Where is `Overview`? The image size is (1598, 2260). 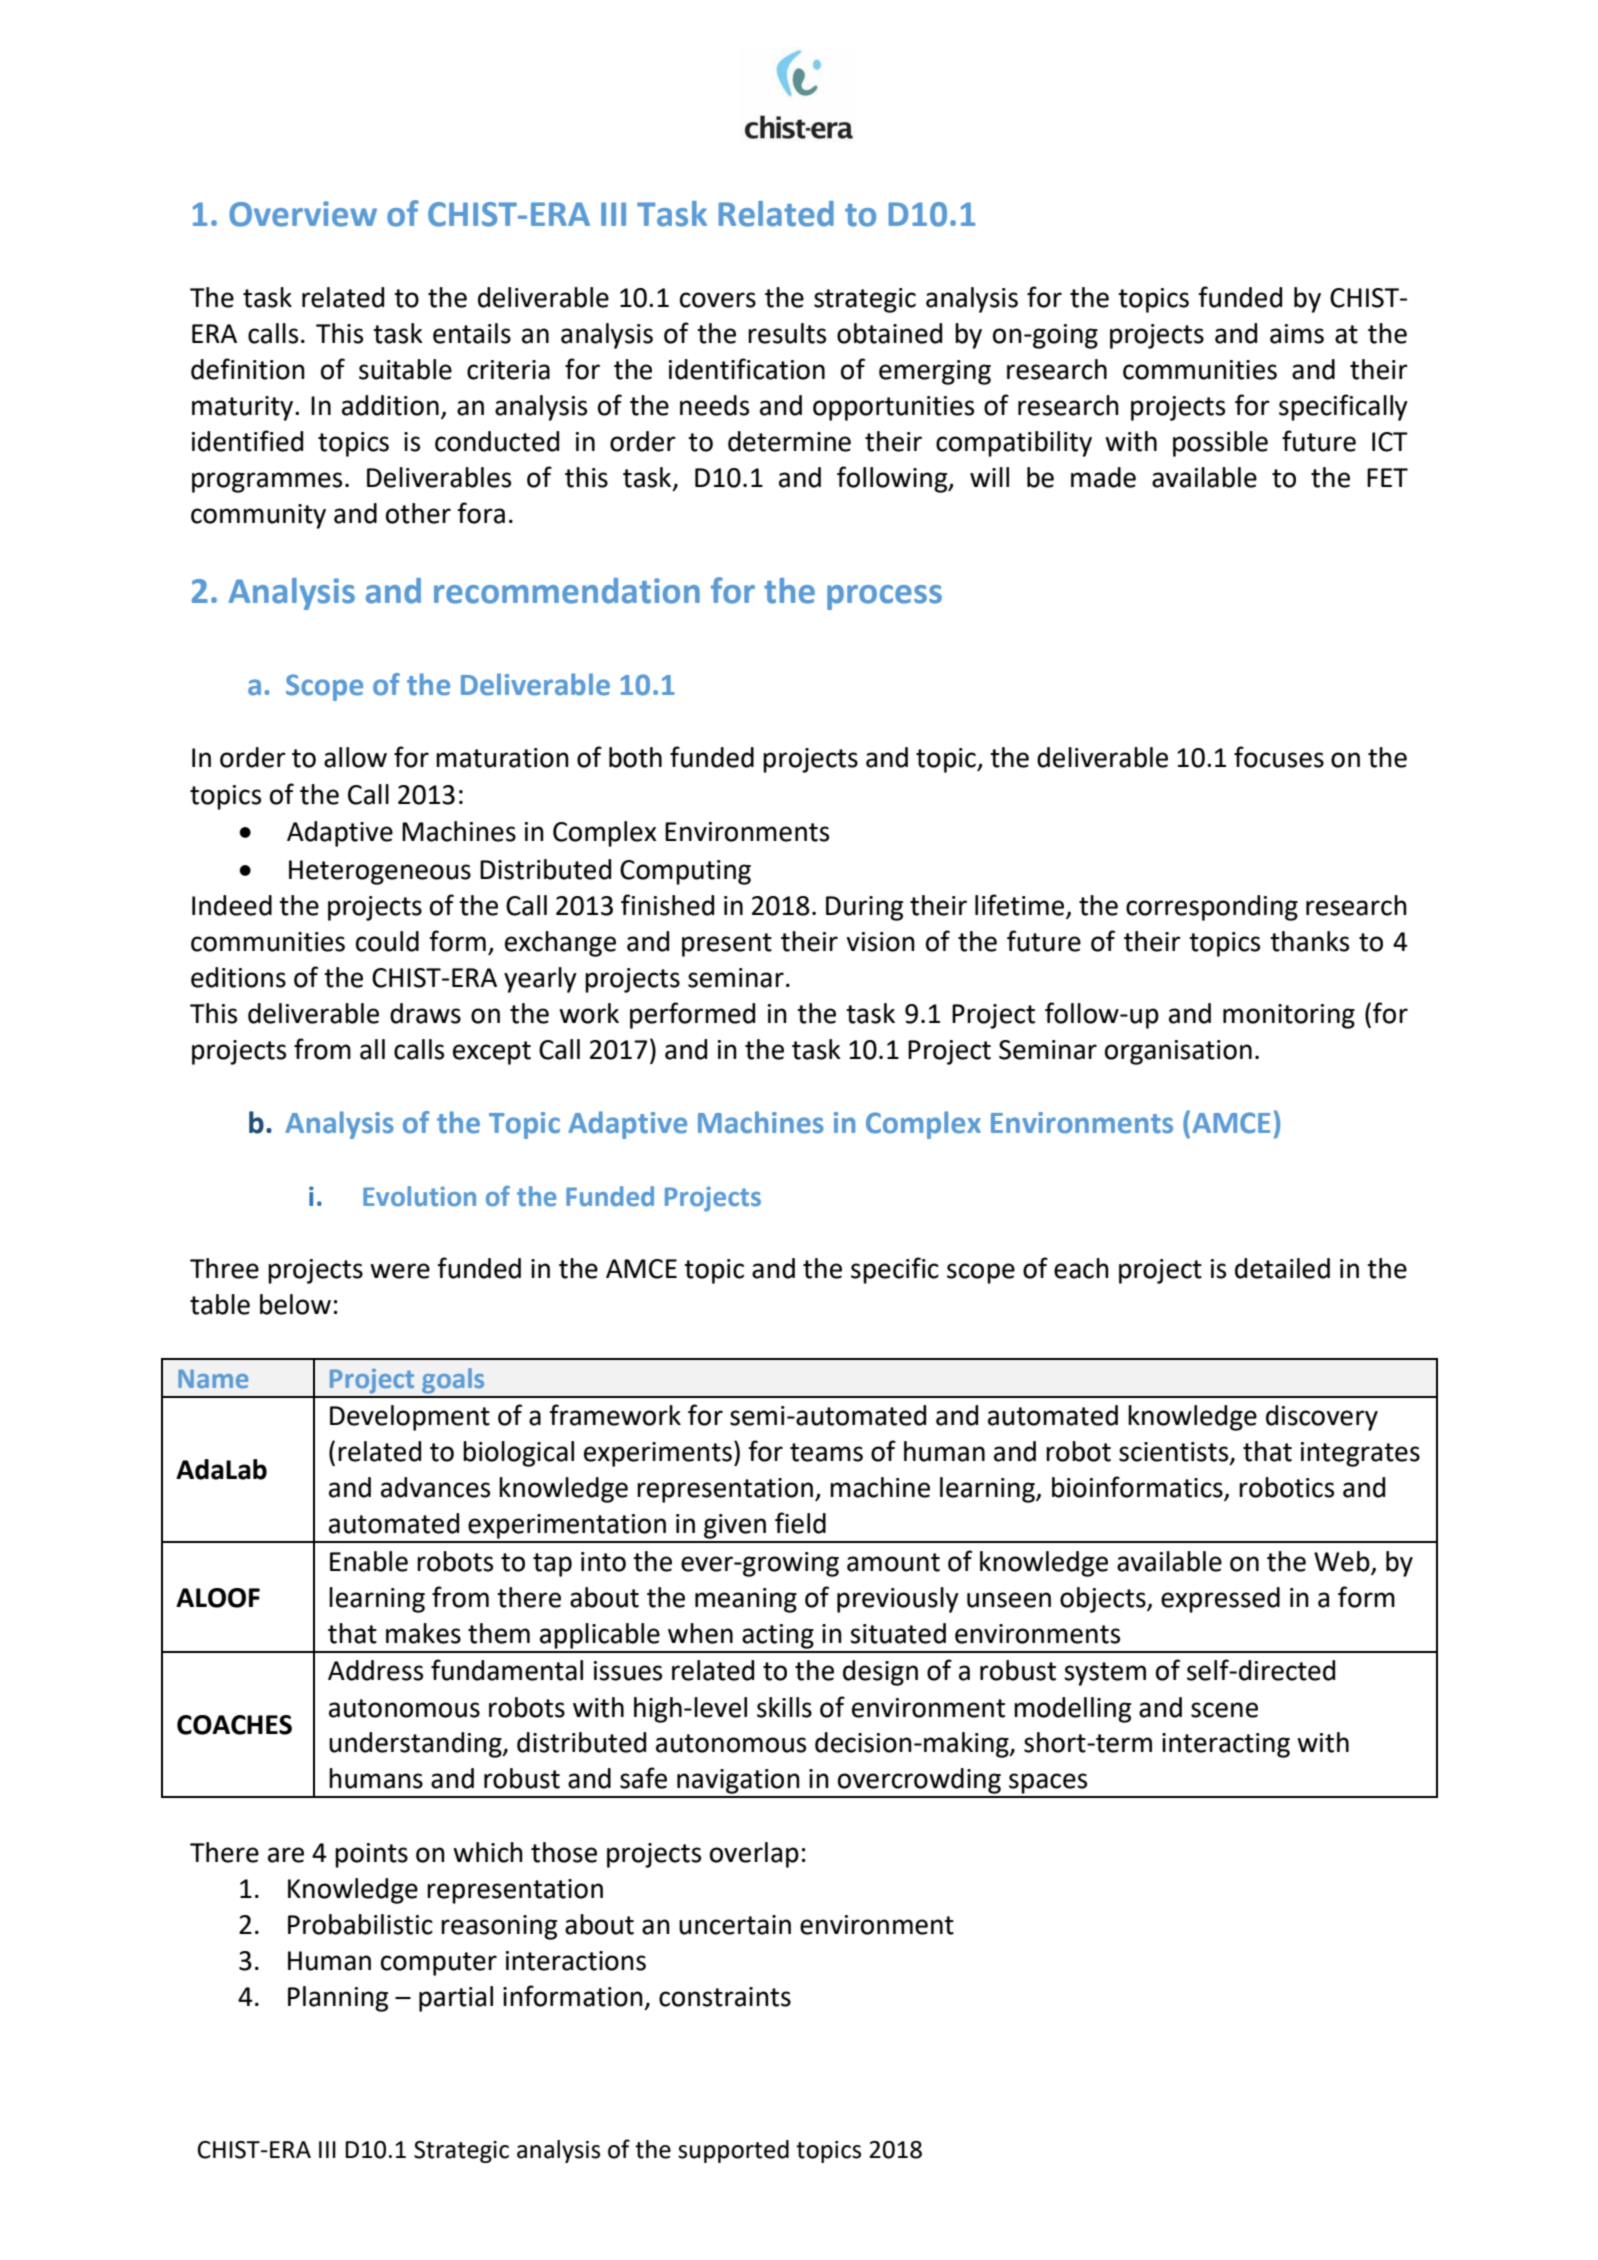
Overview is located at coordinates (303, 214).
